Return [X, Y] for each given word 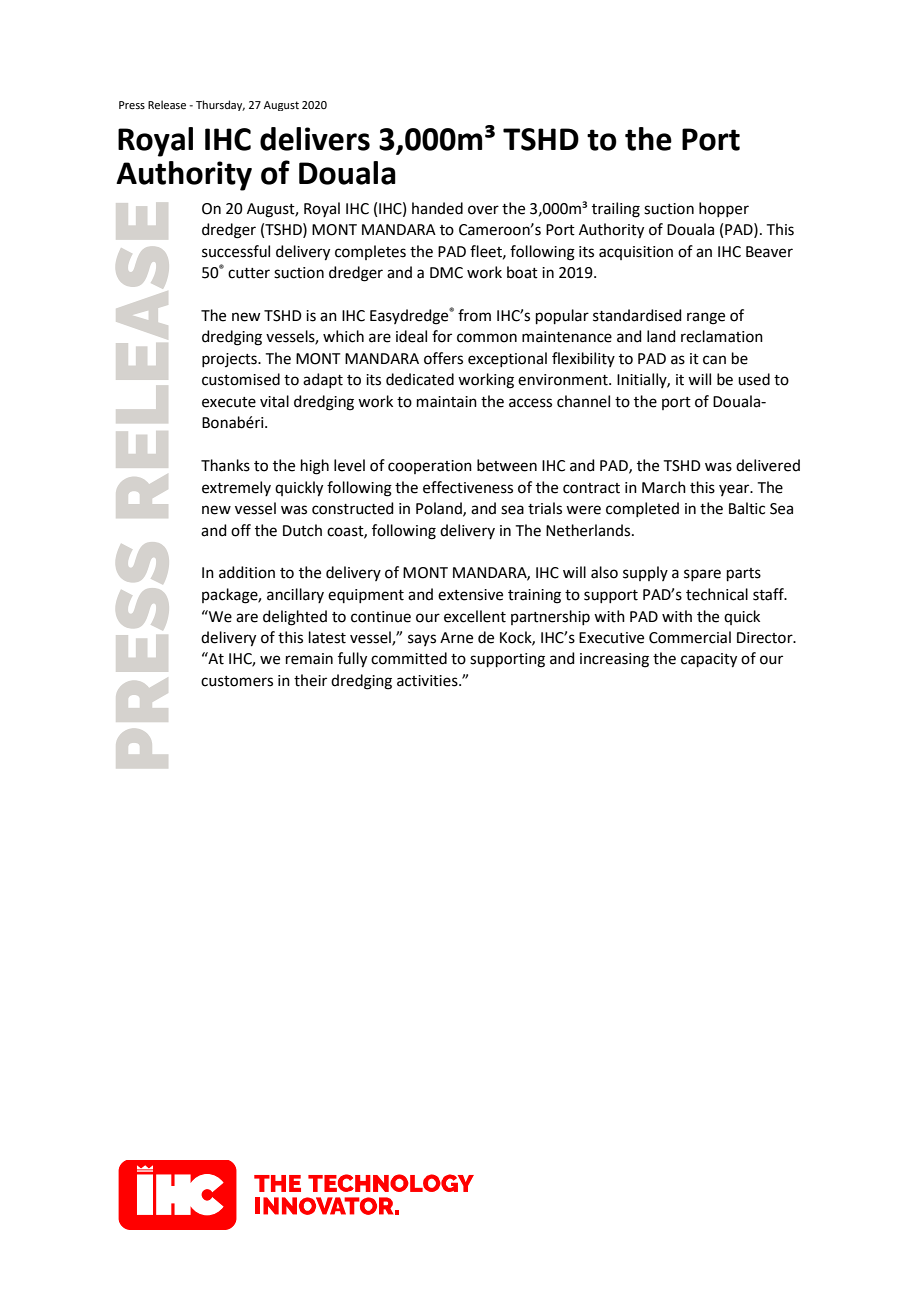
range [706, 318]
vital [274, 401]
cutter [249, 273]
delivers [315, 139]
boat [522, 272]
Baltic [747, 508]
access [530, 403]
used [754, 379]
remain [309, 659]
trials [545, 508]
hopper [724, 209]
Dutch [302, 530]
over [483, 210]
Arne [456, 638]
